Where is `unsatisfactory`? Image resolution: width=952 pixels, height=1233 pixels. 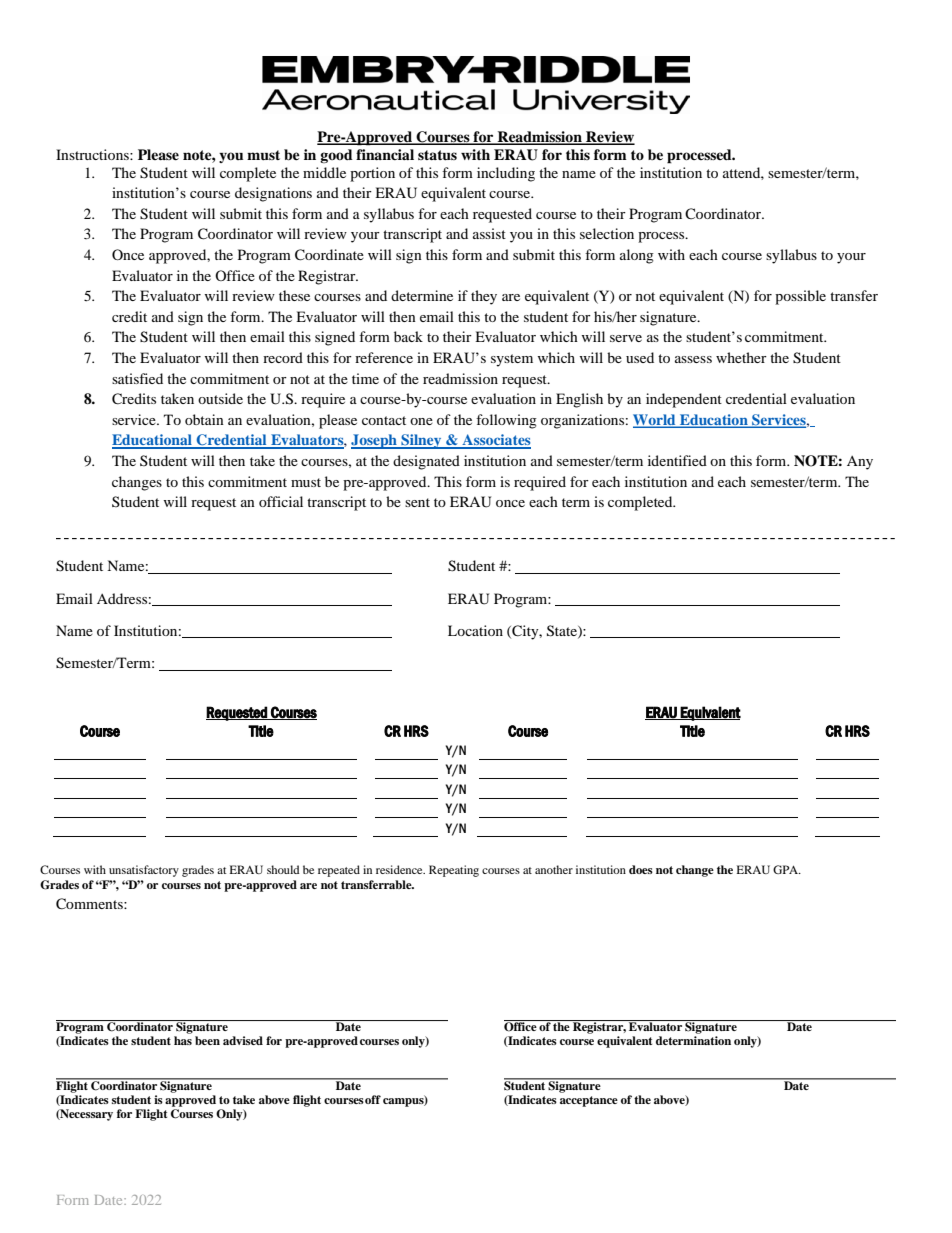
unsatisfactory is located at coordinates (144, 871).
